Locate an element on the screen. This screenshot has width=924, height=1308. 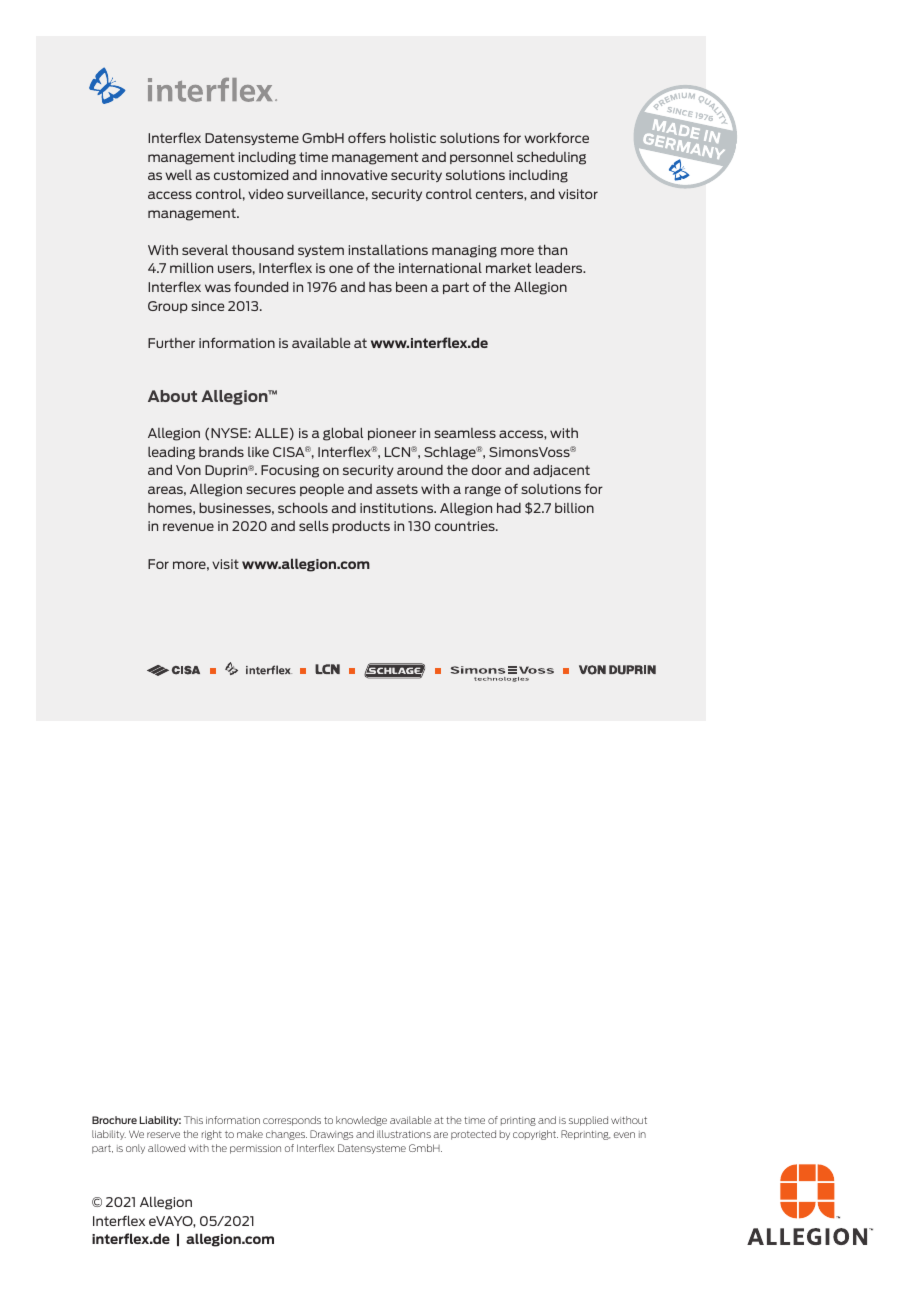
innovative is located at coordinates (354, 175).
